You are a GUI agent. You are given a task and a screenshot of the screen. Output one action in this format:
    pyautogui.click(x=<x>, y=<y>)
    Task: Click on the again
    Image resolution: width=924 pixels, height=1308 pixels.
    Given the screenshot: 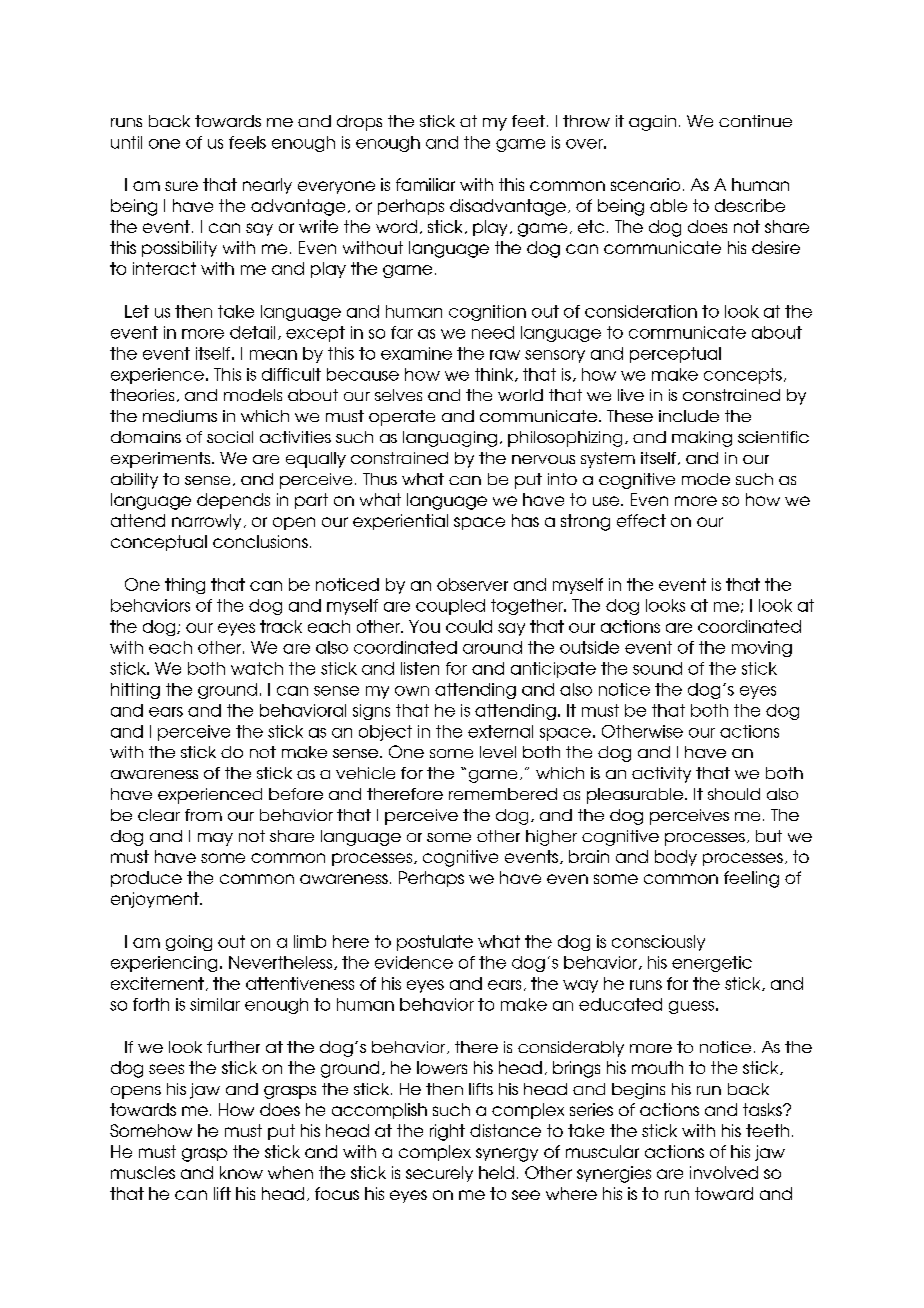 What is the action you would take?
    pyautogui.click(x=652, y=123)
